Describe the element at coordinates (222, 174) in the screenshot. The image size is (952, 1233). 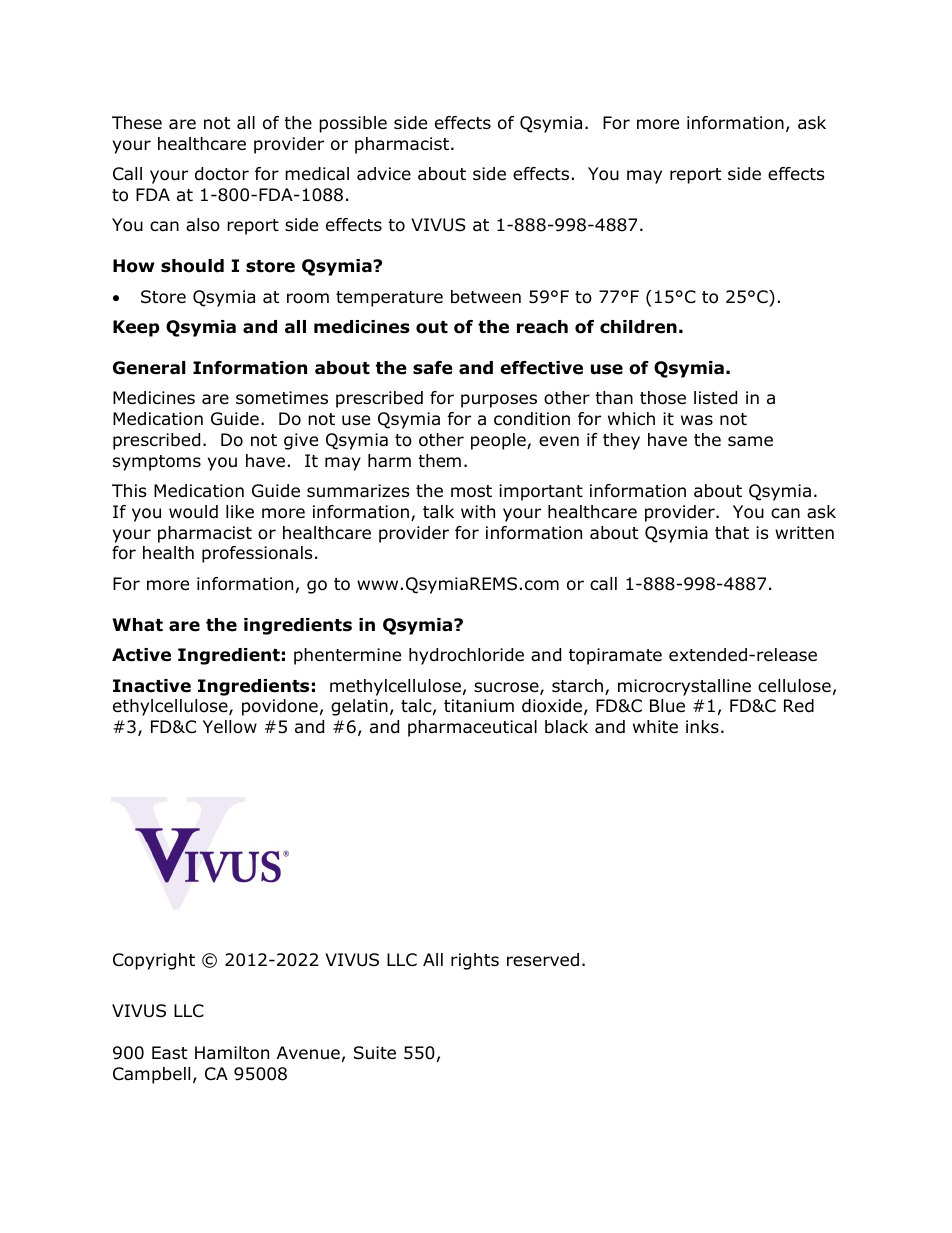
I see `doctor` at that location.
